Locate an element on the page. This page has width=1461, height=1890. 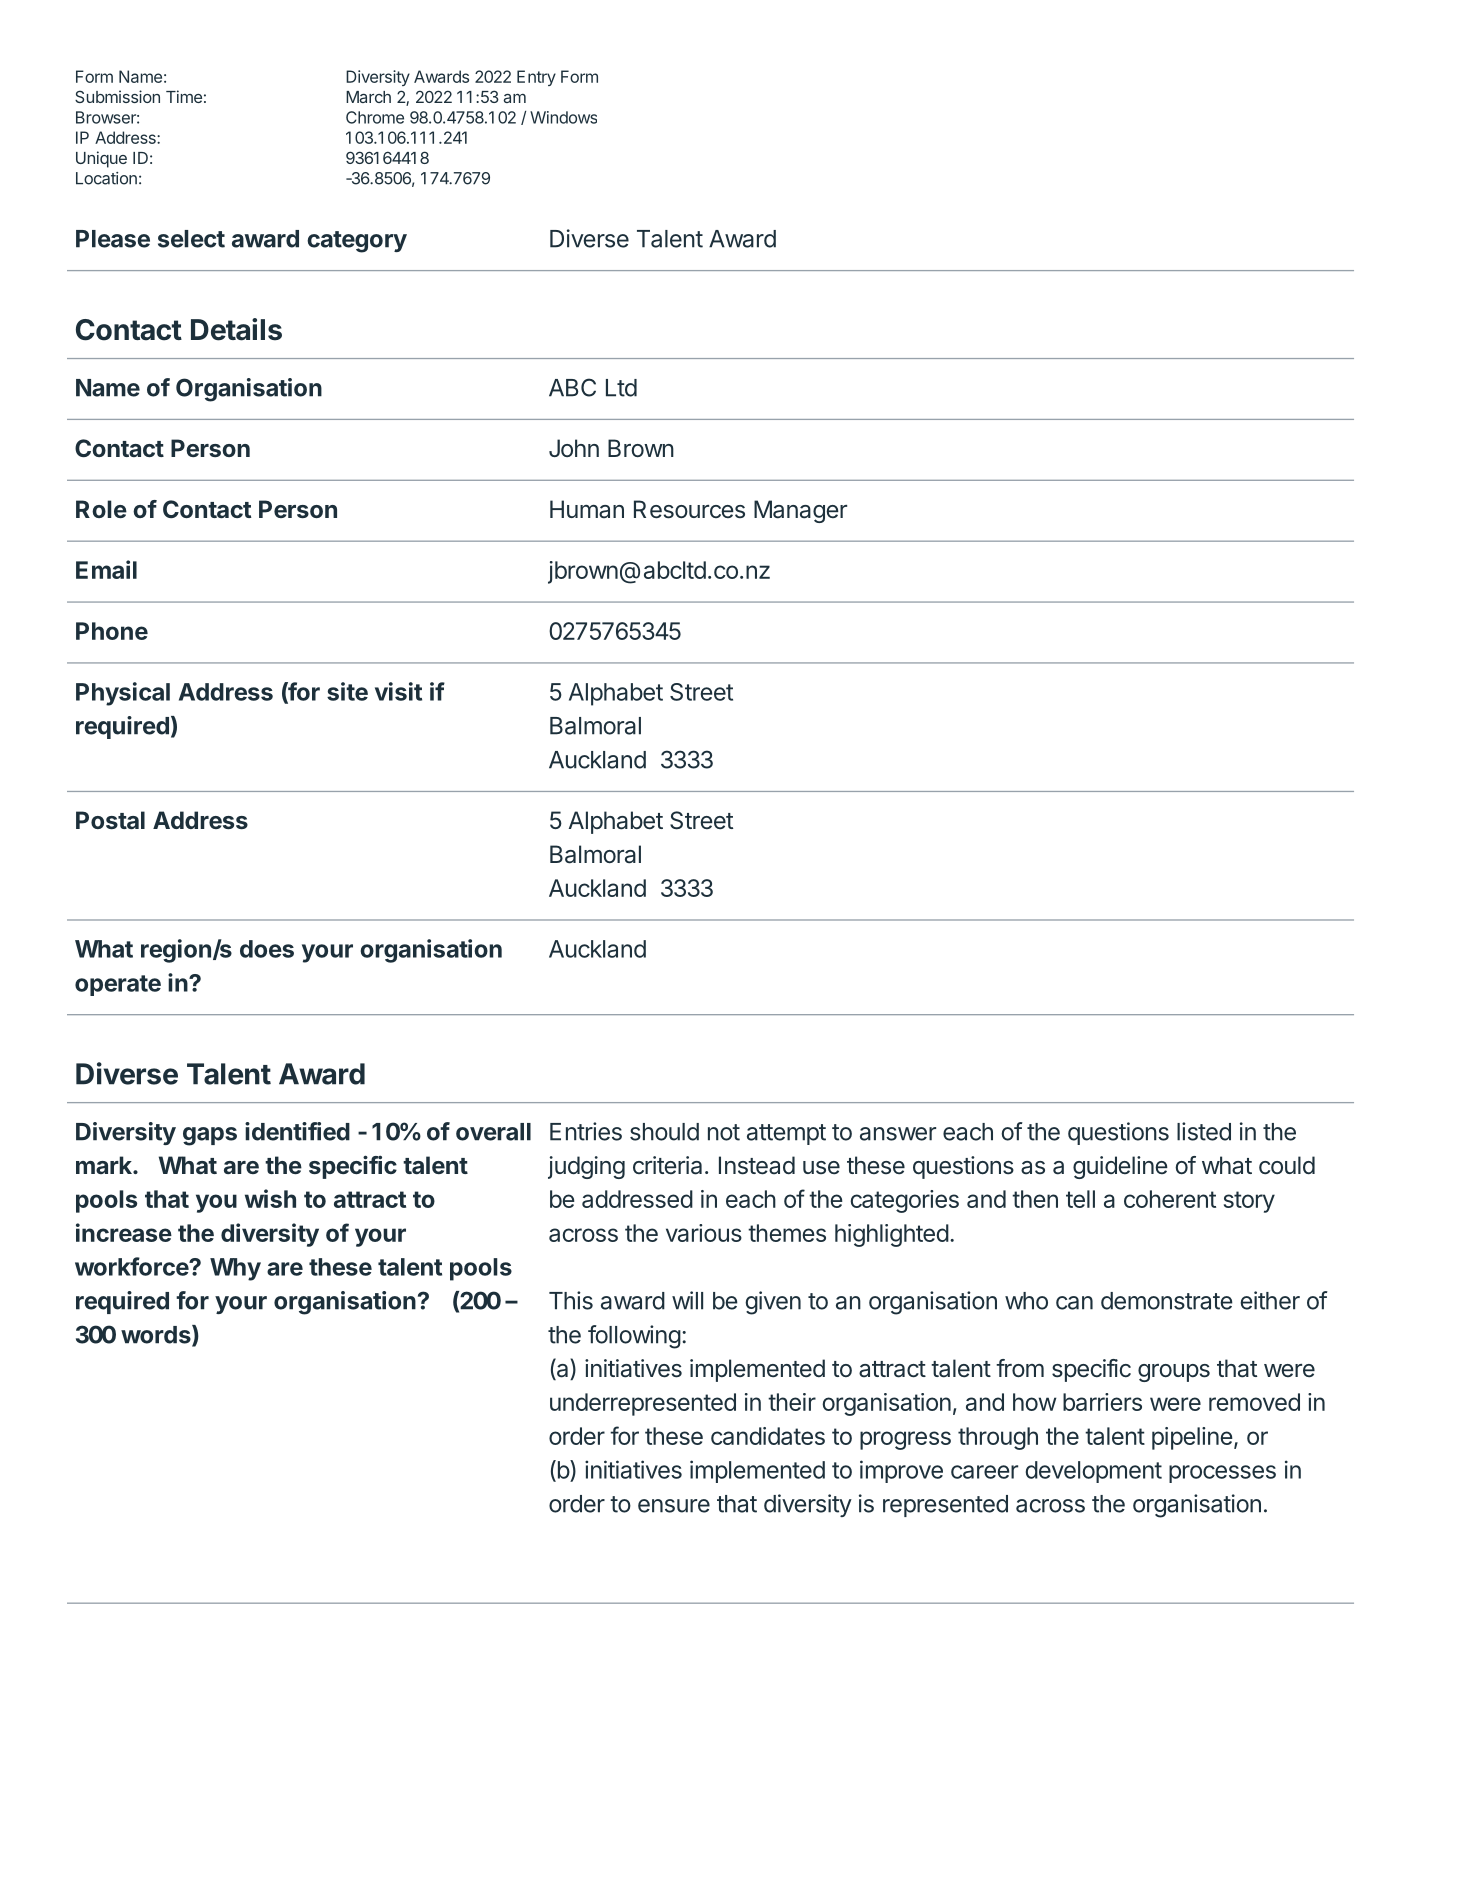
Resources is located at coordinates (689, 509).
